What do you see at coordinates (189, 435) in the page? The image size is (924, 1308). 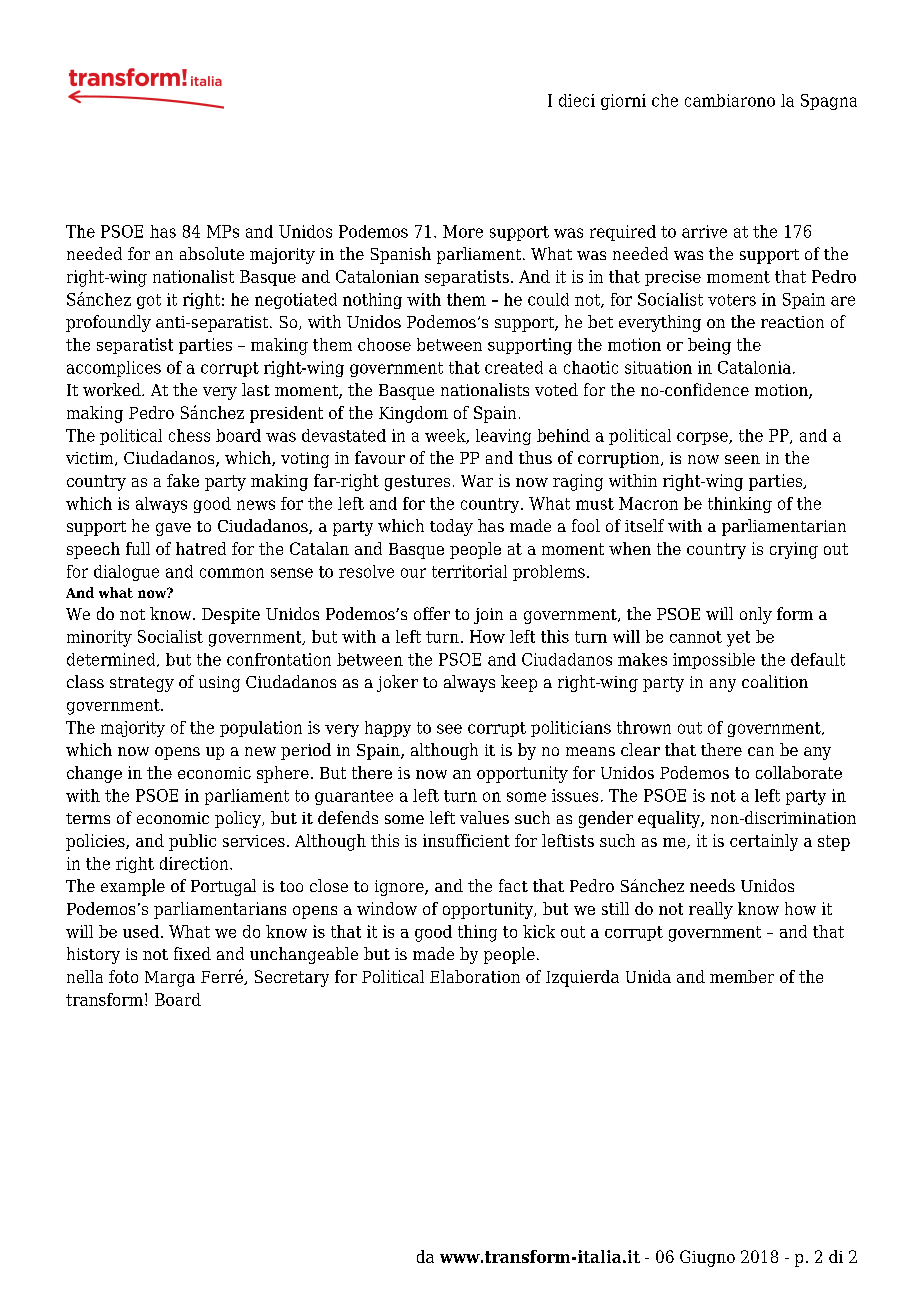 I see `chess` at bounding box center [189, 435].
